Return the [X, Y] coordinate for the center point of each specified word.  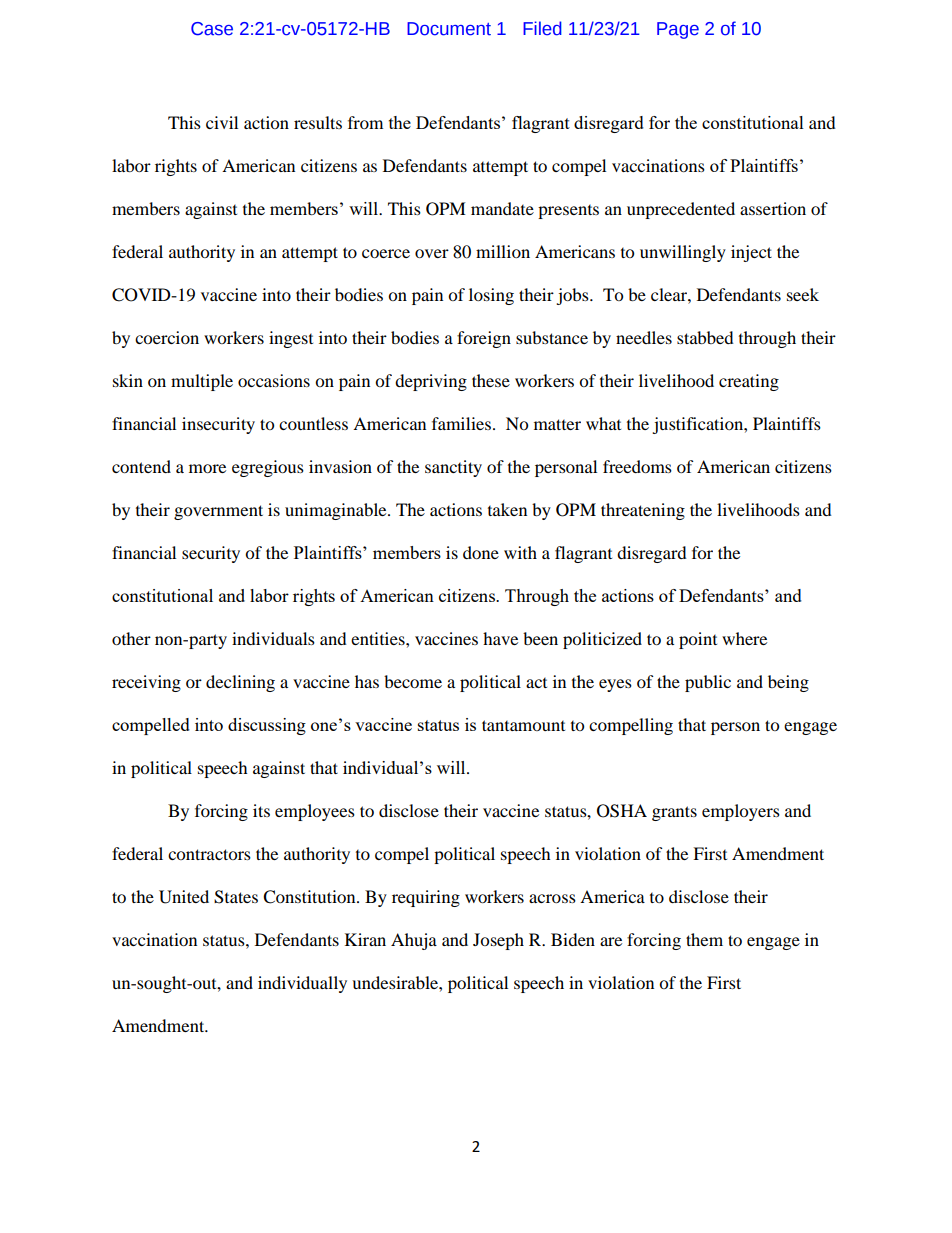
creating [749, 382]
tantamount [523, 725]
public [708, 683]
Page [678, 30]
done [481, 552]
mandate [502, 208]
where [744, 638]
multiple [202, 382]
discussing [267, 726]
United [184, 897]
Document [449, 29]
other [131, 638]
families [463, 423]
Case [212, 29]
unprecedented [681, 210]
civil [222, 122]
